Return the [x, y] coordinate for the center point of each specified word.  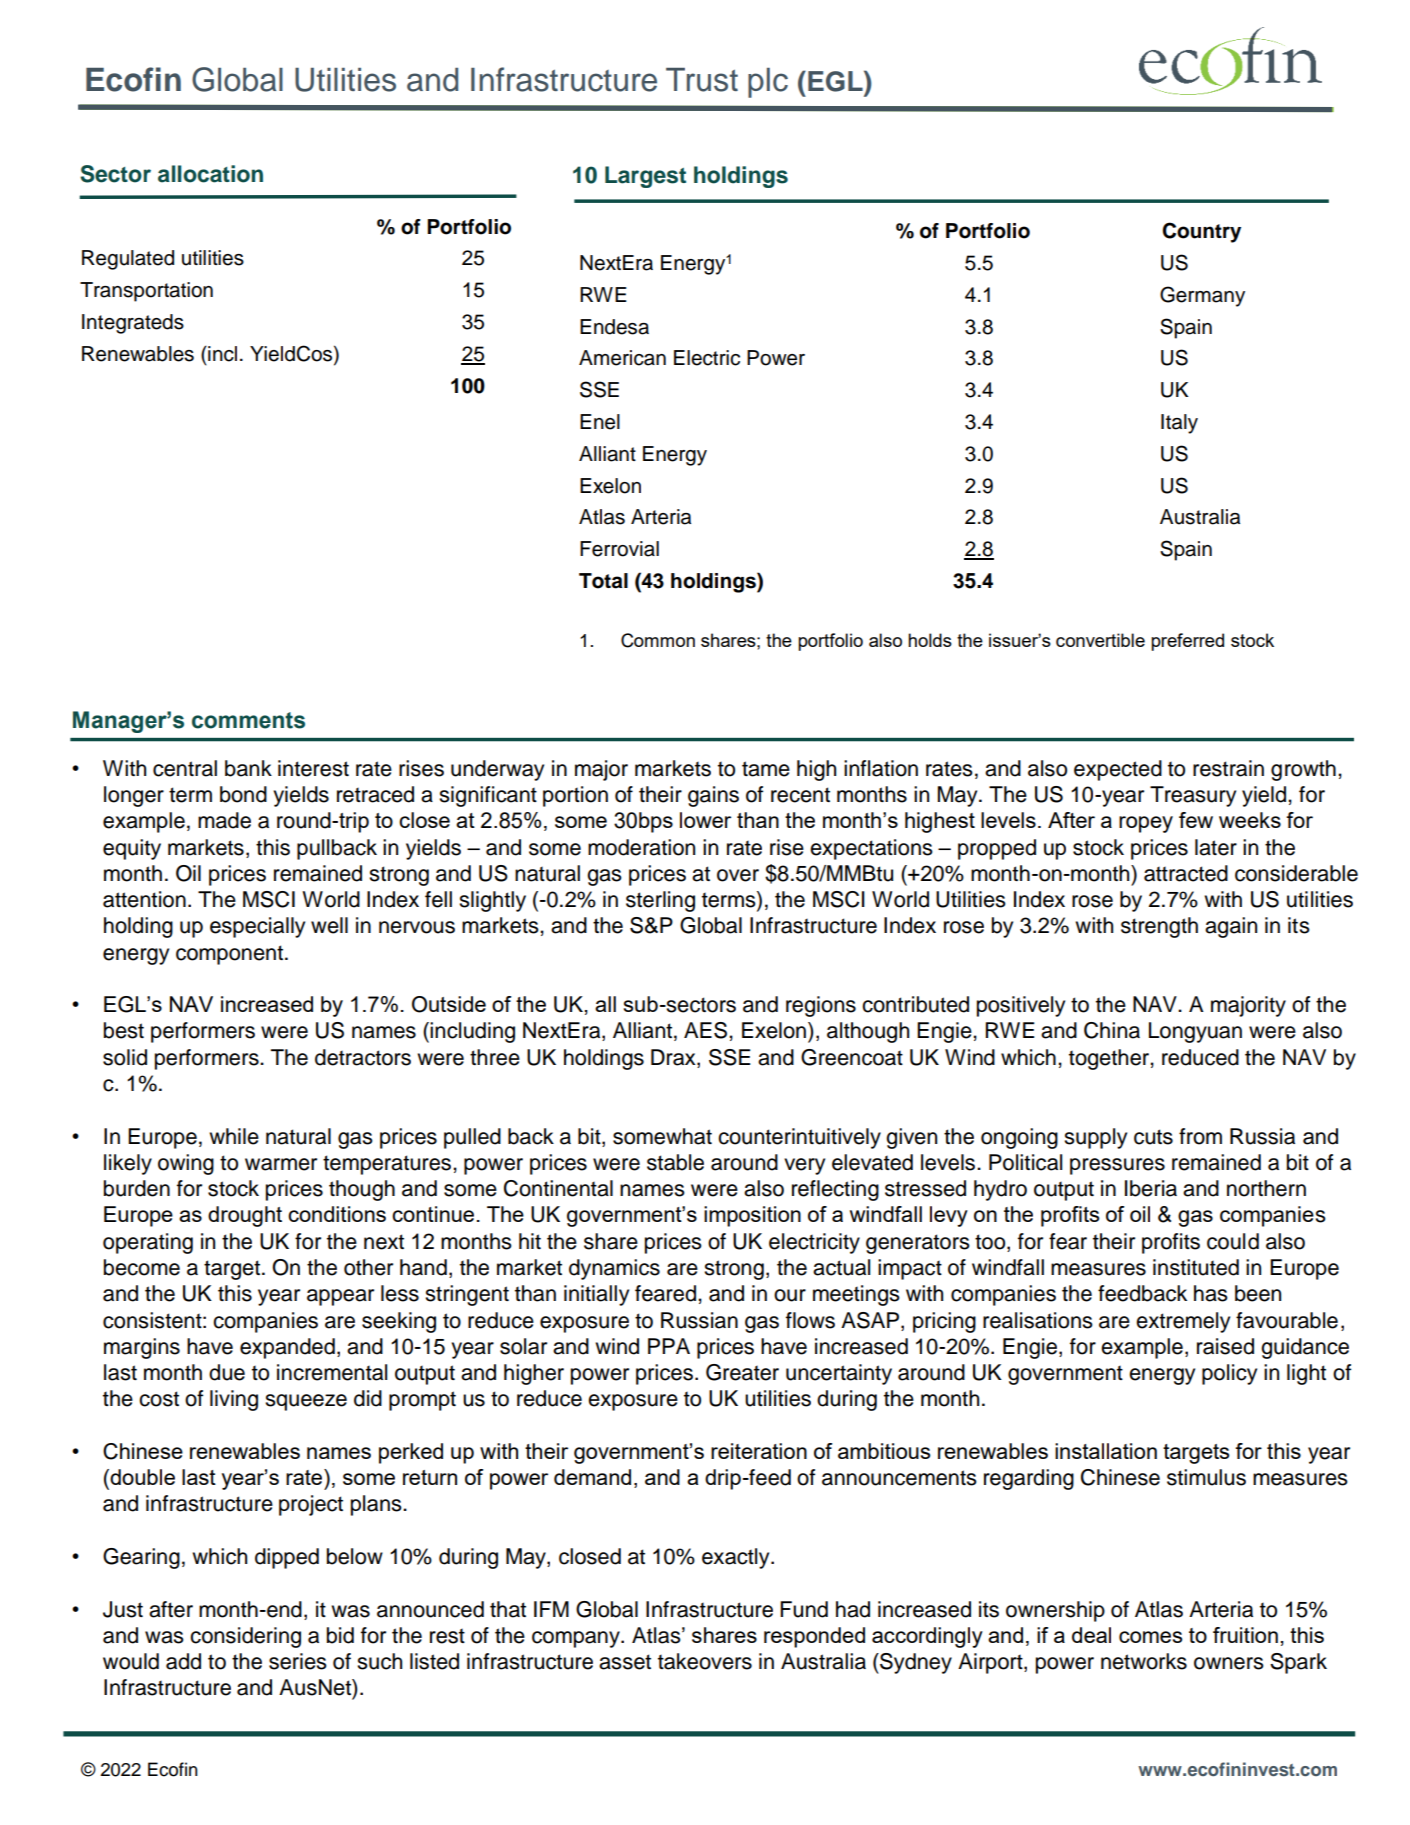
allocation [210, 174]
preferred [1187, 642]
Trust [702, 80]
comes [1150, 1637]
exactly [737, 1558]
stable [675, 1162]
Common [658, 640]
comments [248, 720]
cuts [1153, 1137]
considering [245, 1637]
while [234, 1136]
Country [1201, 232]
